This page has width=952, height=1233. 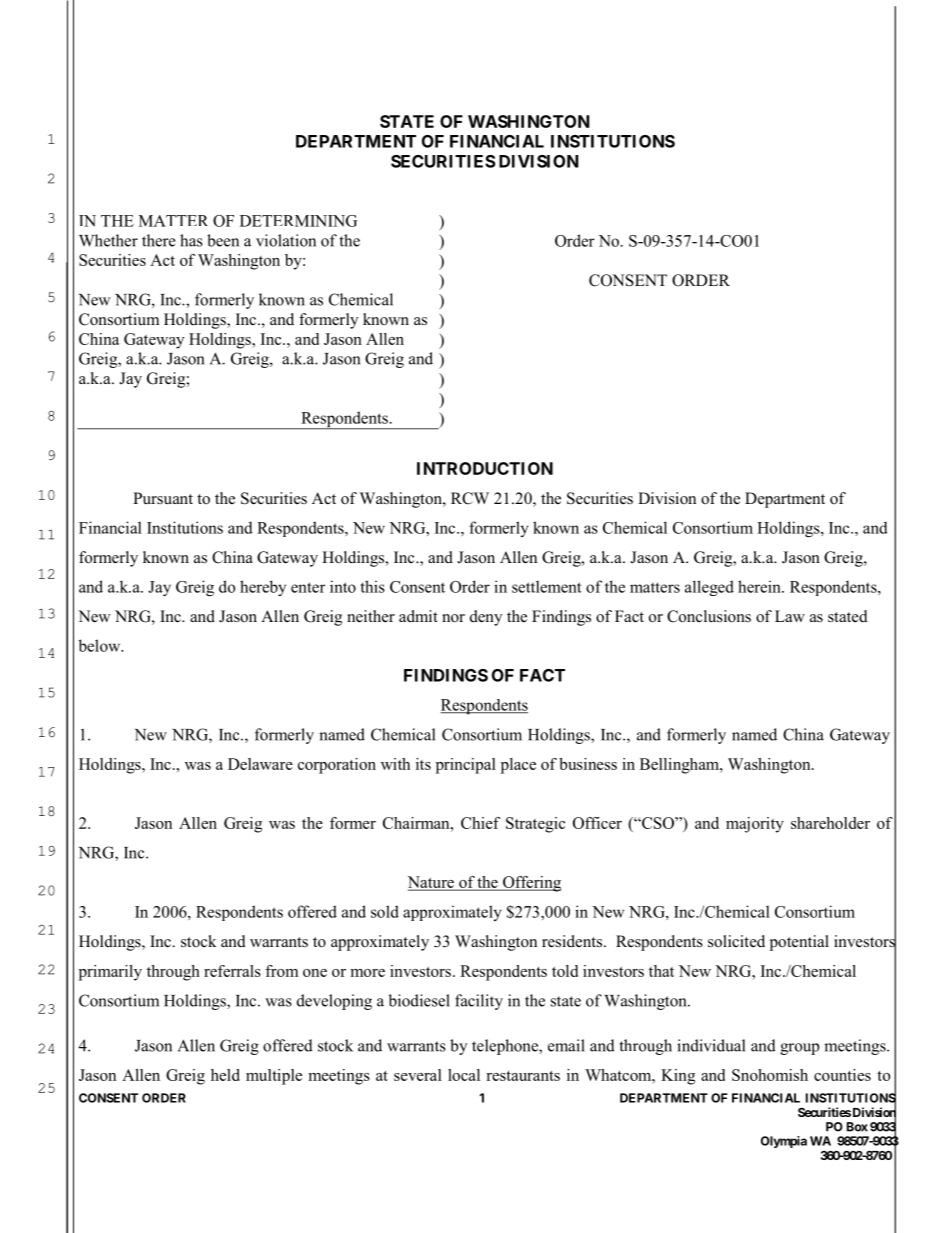 I want to click on majority, so click(x=755, y=825).
